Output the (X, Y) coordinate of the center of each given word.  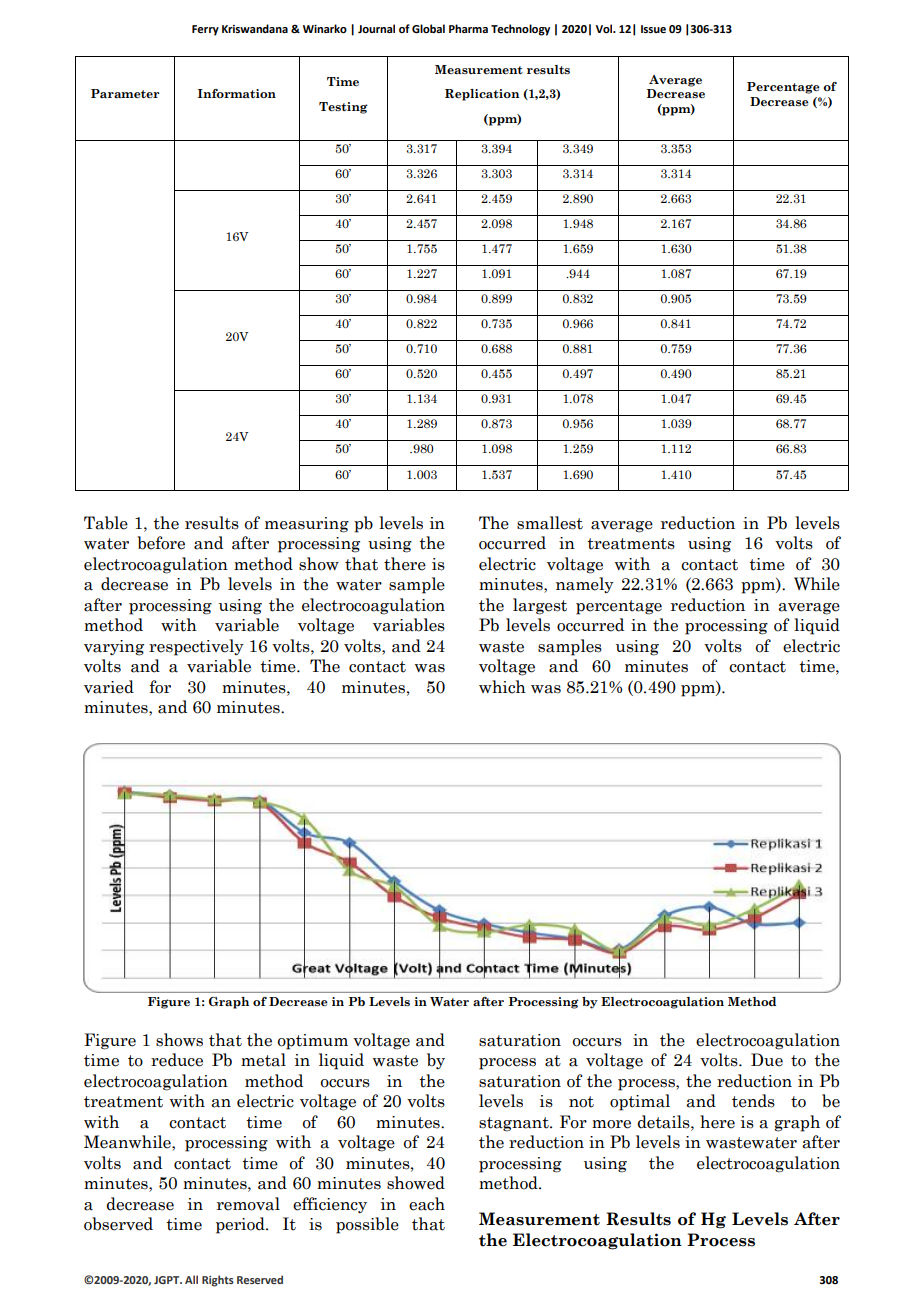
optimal (640, 1102)
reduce (177, 1060)
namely (585, 585)
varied (109, 687)
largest (540, 606)
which (502, 687)
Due (767, 1060)
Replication (482, 95)
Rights (218, 1281)
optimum (313, 1042)
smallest (550, 523)
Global (428, 29)
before (161, 543)
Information (237, 93)
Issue (653, 29)
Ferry (205, 30)
